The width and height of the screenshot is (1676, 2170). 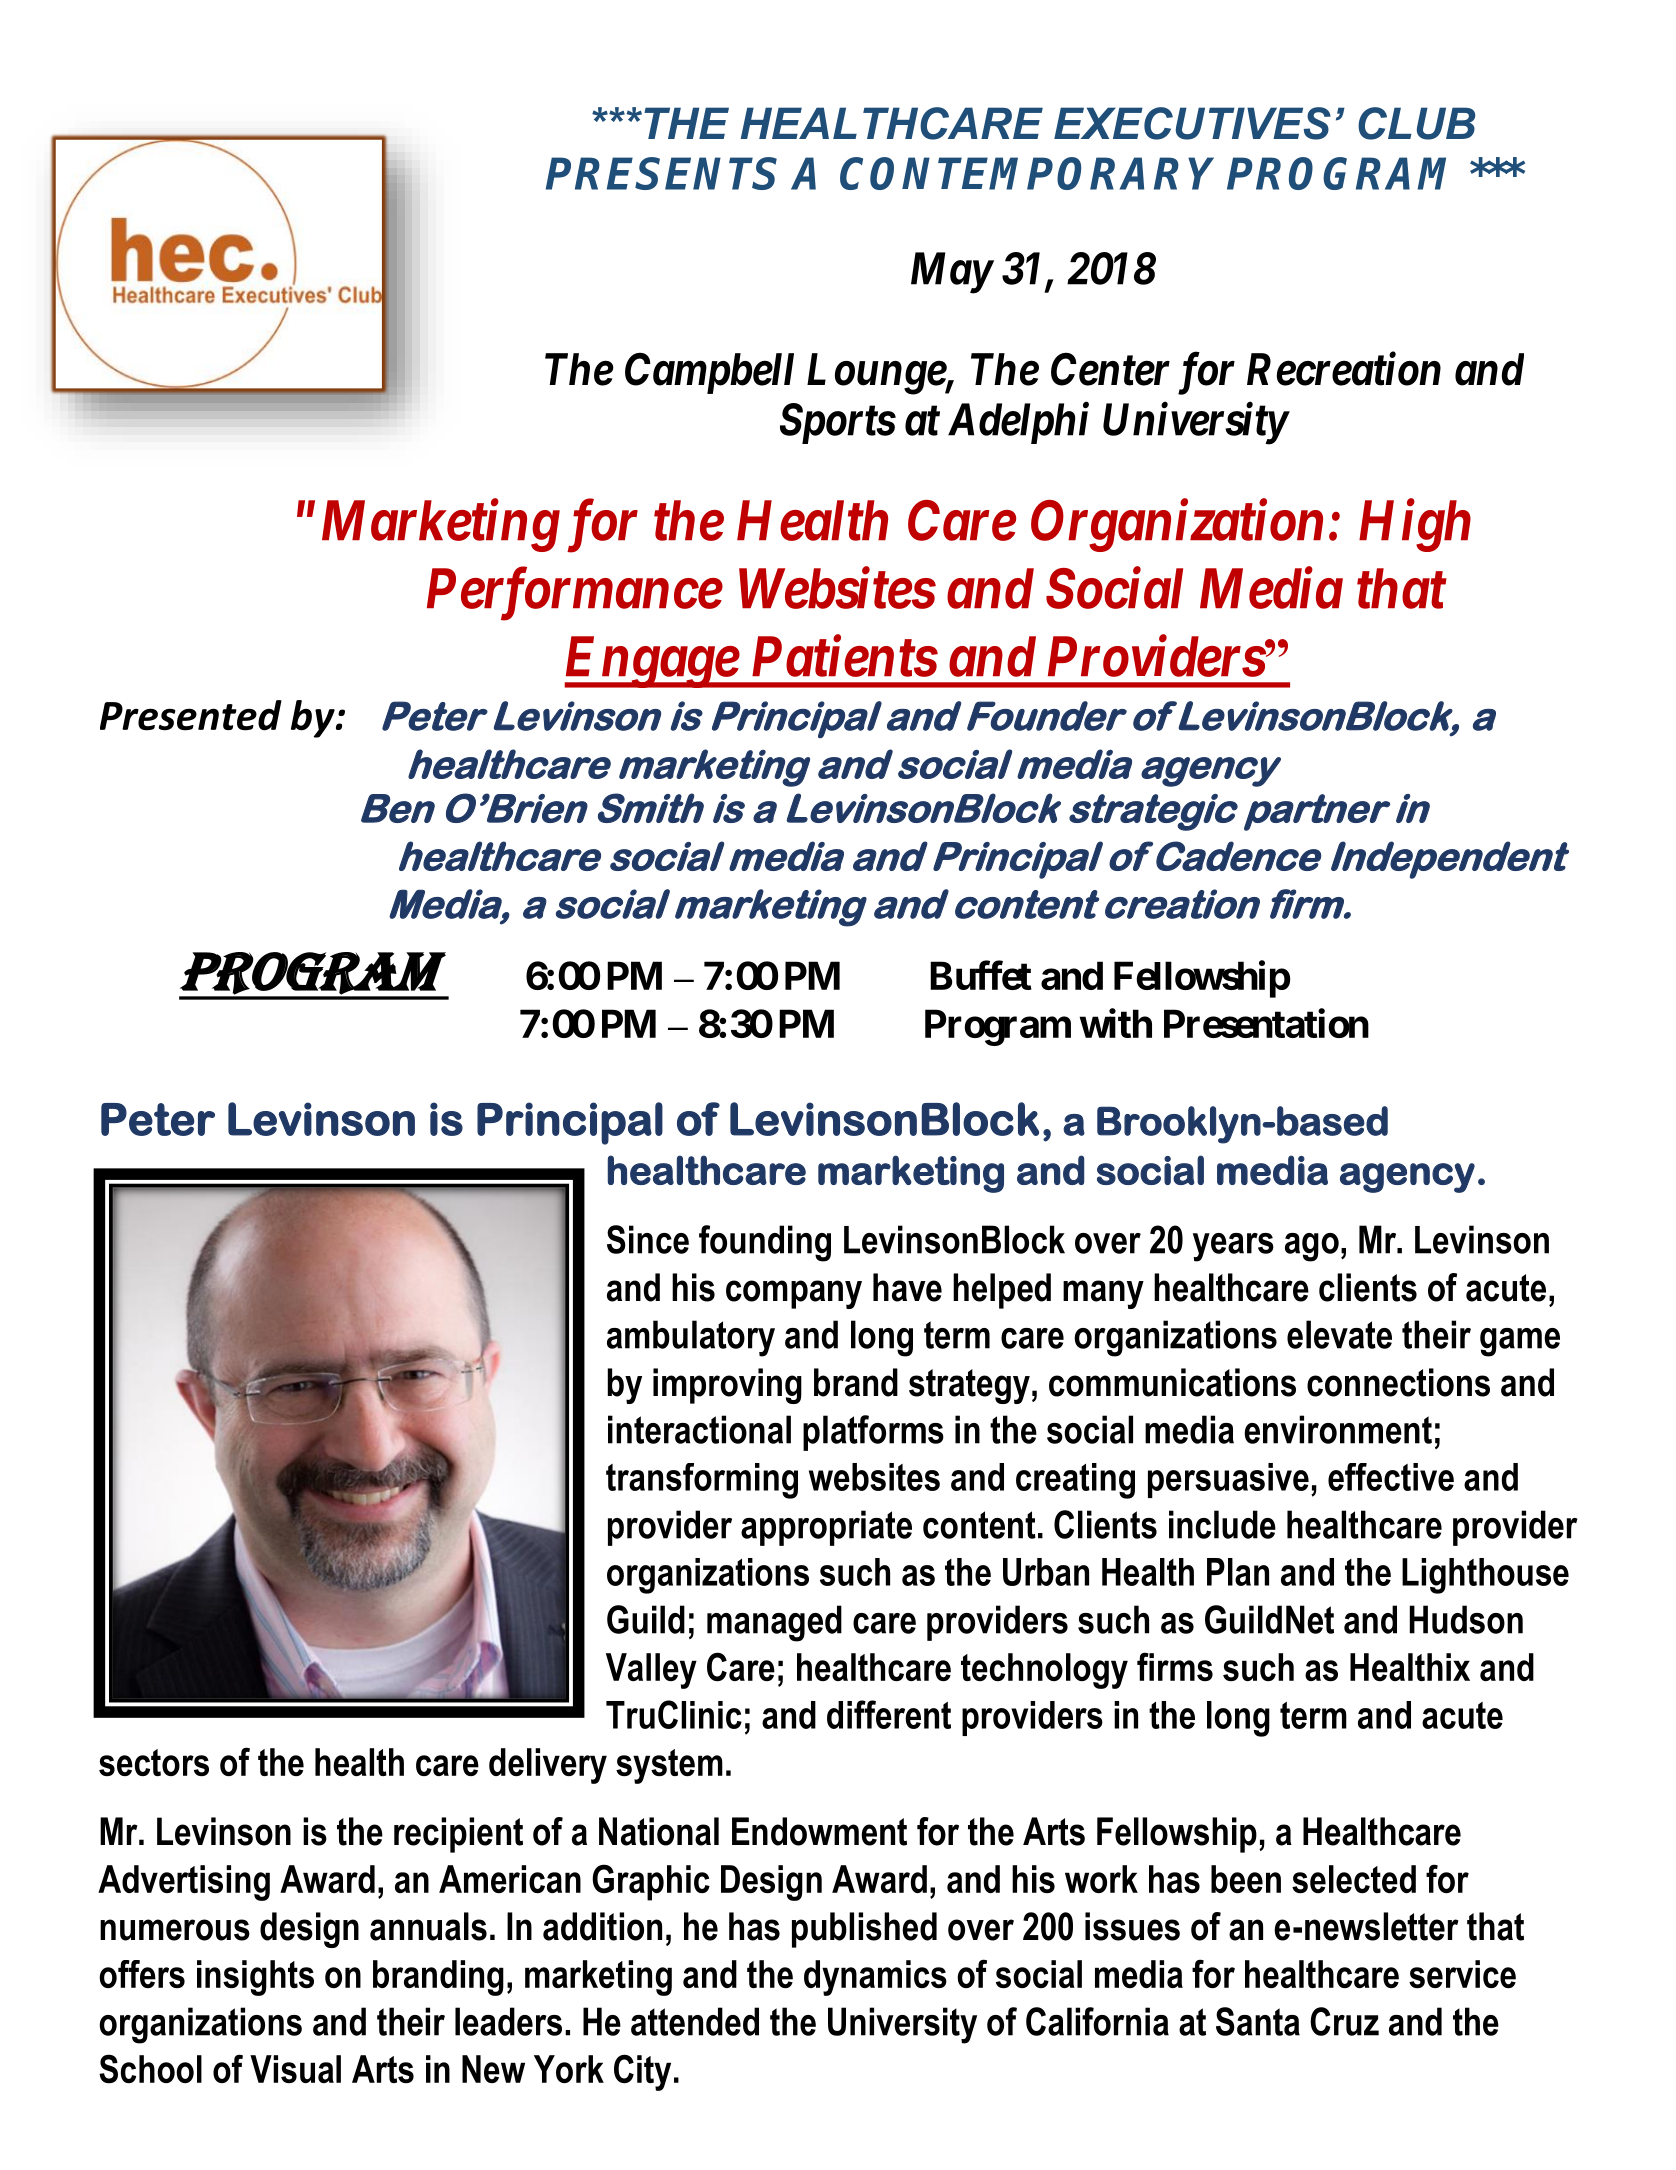 I want to click on Buffet, so click(x=981, y=975).
